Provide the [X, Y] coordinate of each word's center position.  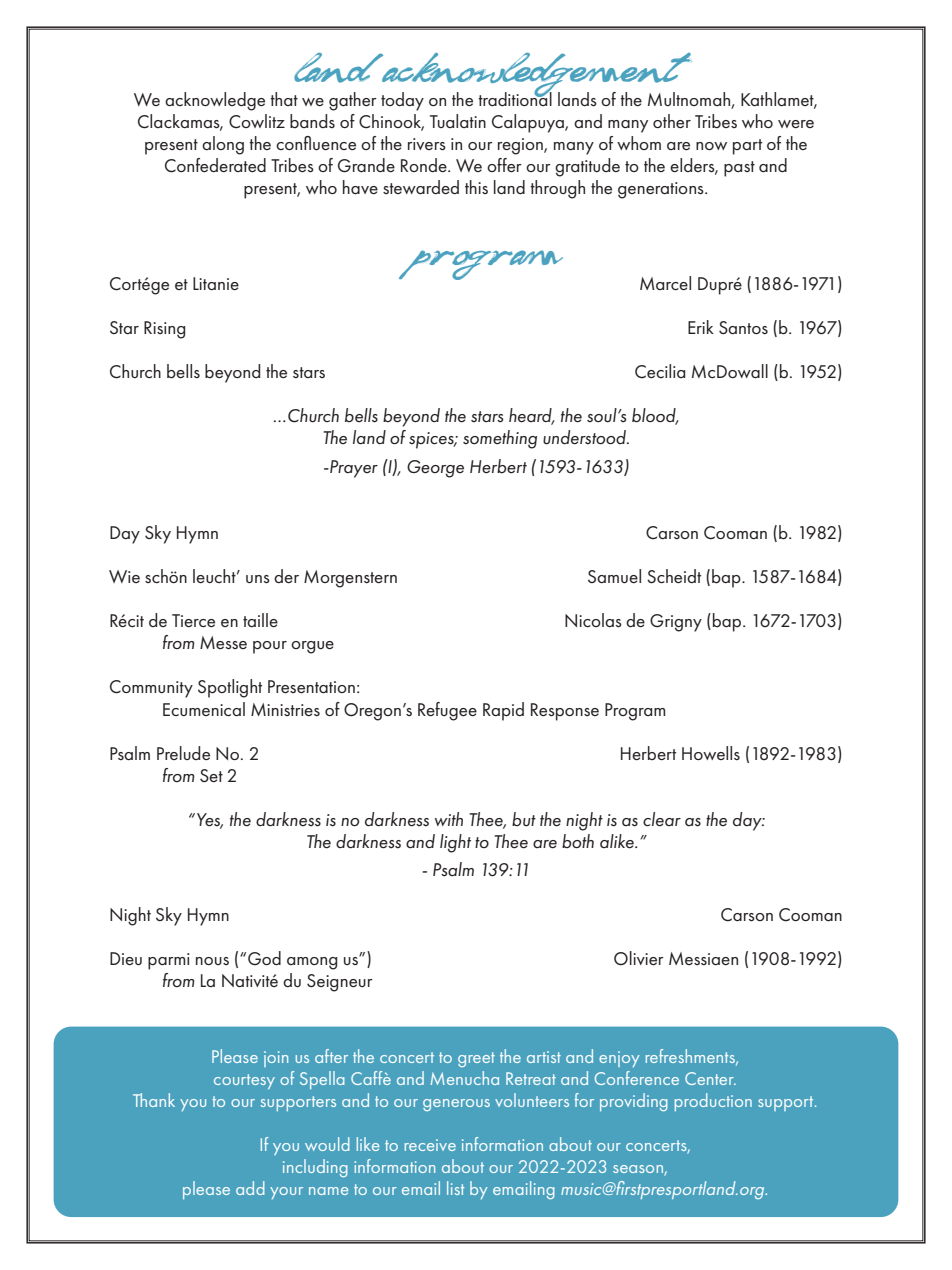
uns [258, 579]
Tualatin [458, 121]
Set [211, 775]
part [747, 147]
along [223, 145]
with [449, 819]
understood [586, 437]
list [456, 1188]
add [250, 1188]
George [435, 469]
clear [662, 819]
